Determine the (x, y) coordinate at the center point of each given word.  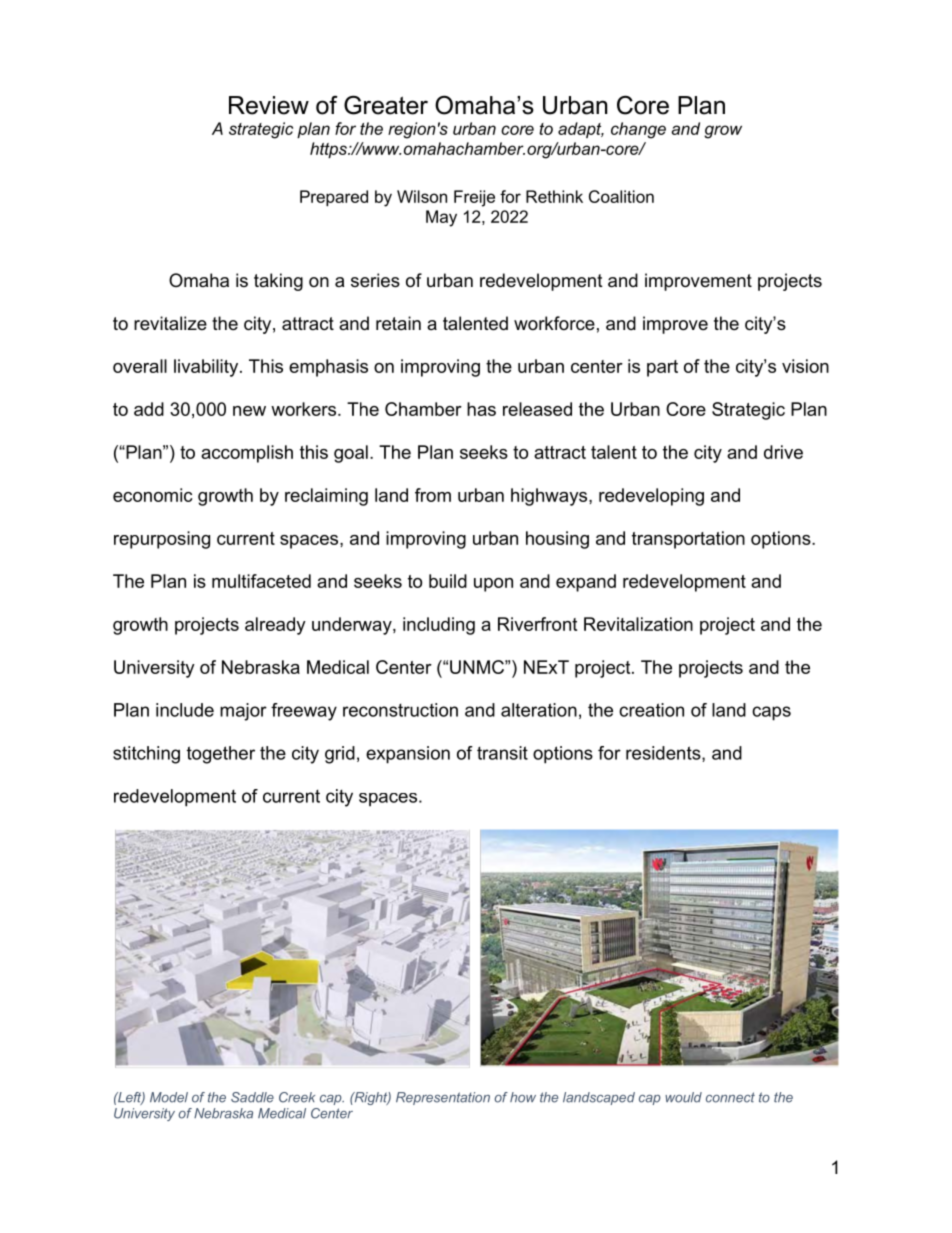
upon (493, 585)
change (638, 130)
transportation (688, 540)
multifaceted (261, 581)
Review (269, 105)
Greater (386, 105)
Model (169, 1097)
